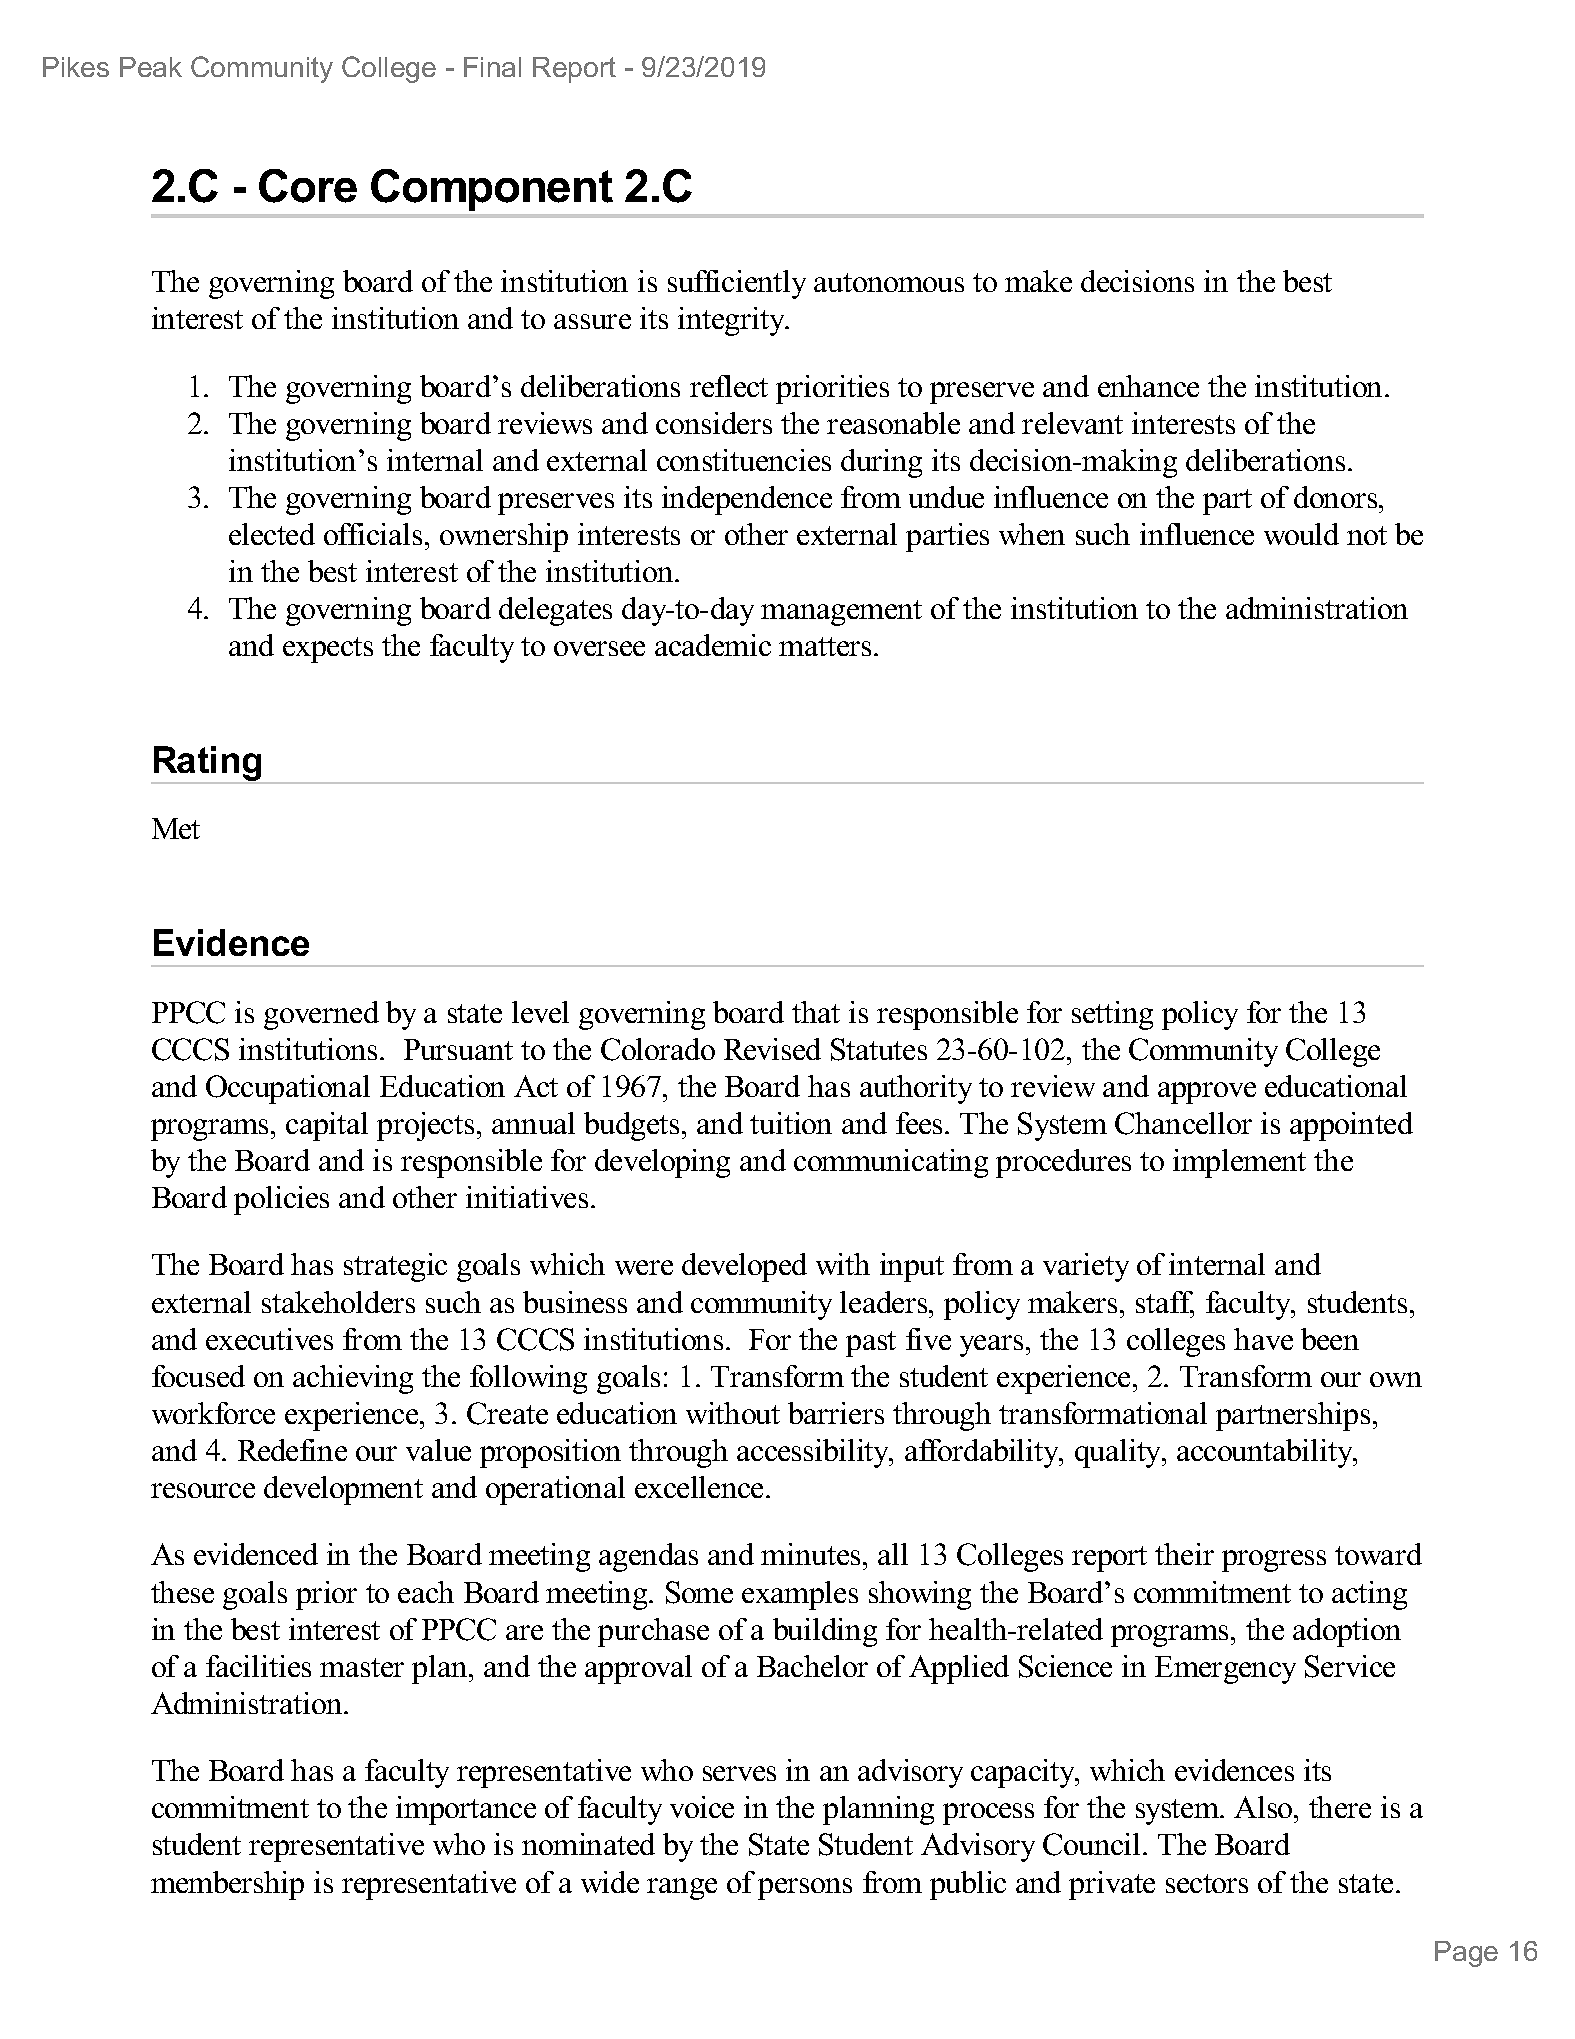  I want to click on would, so click(1301, 534).
